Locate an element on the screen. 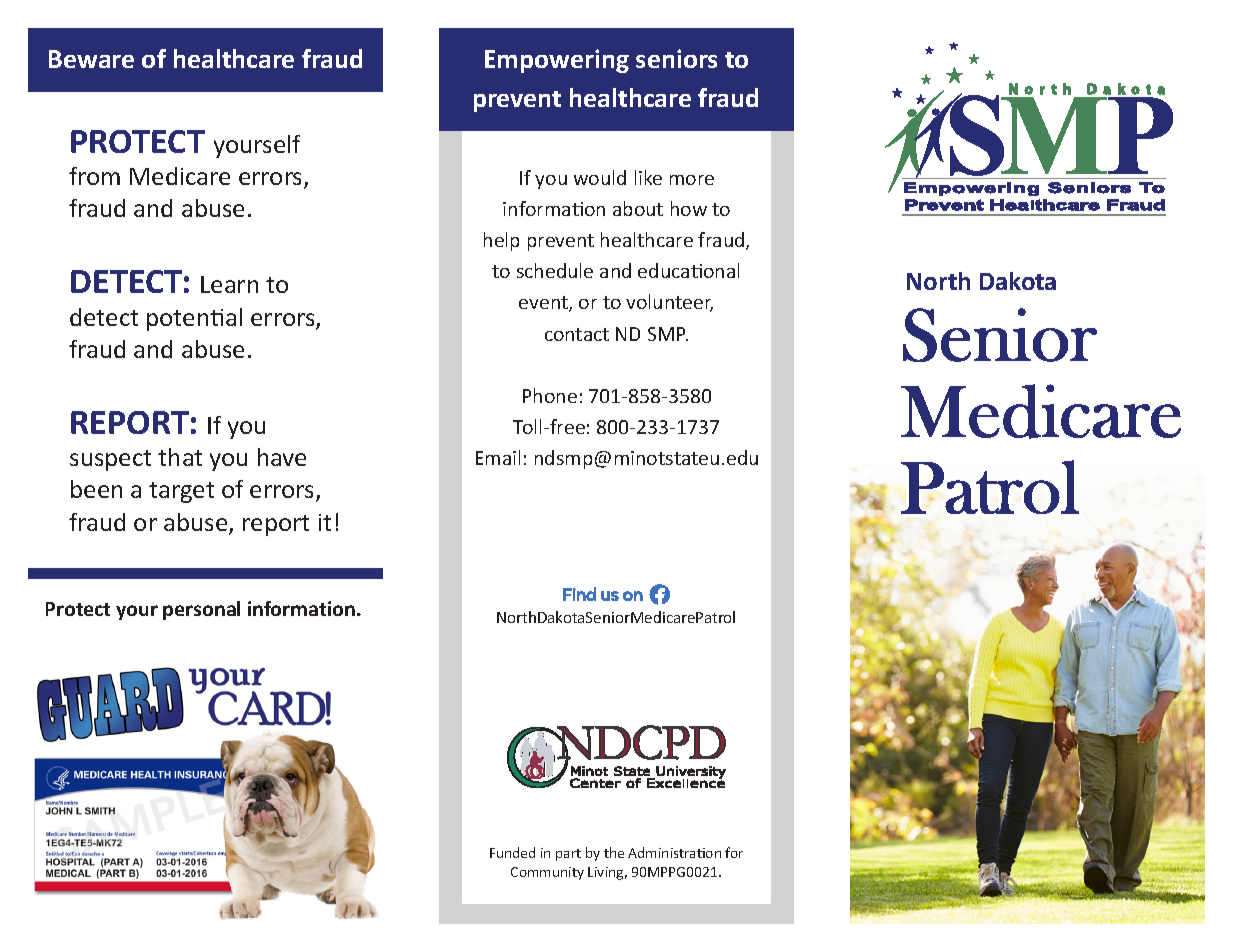  Funded is located at coordinates (512, 852).
